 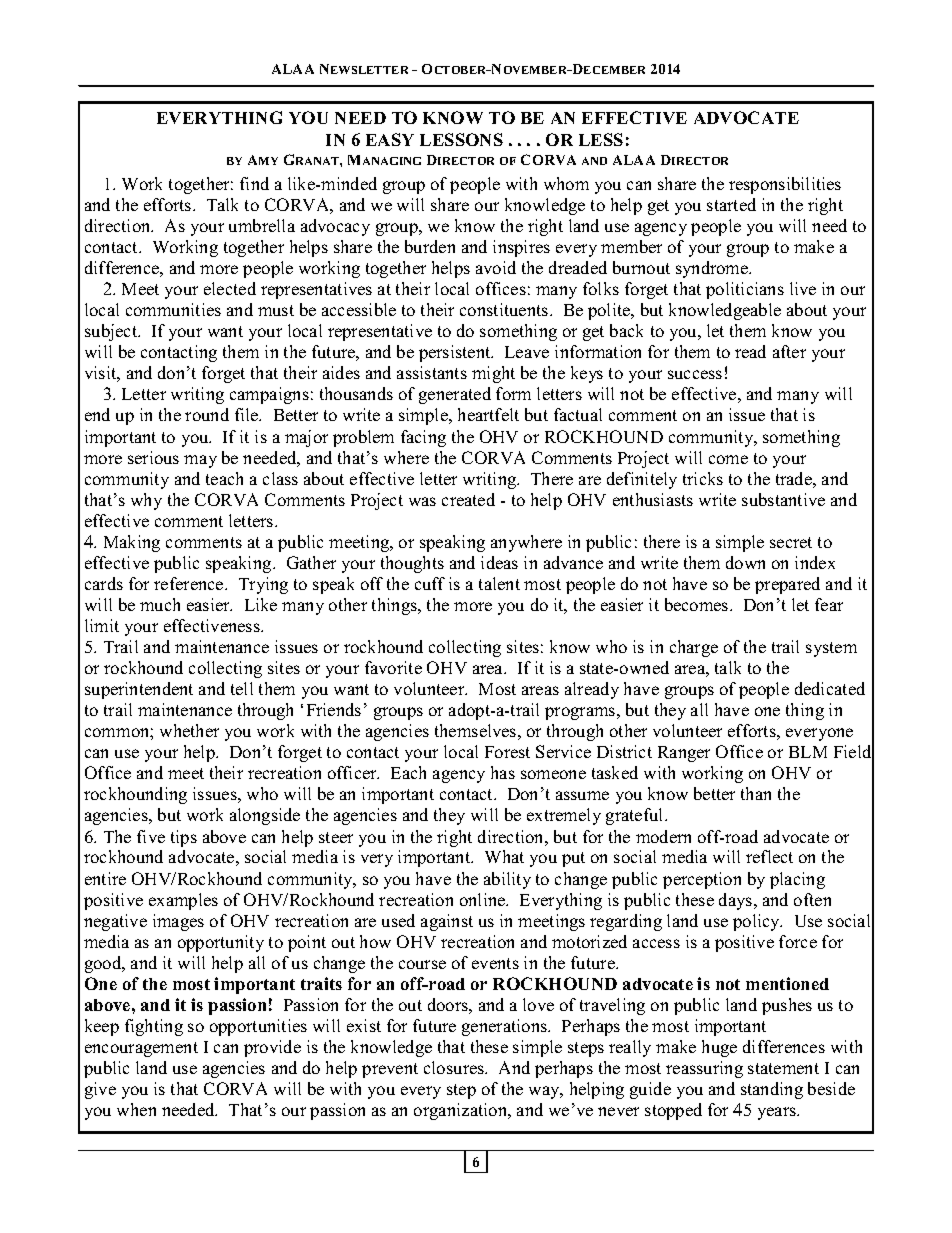 What do you see at coordinates (136, 1109) in the image?
I see `when` at bounding box center [136, 1109].
